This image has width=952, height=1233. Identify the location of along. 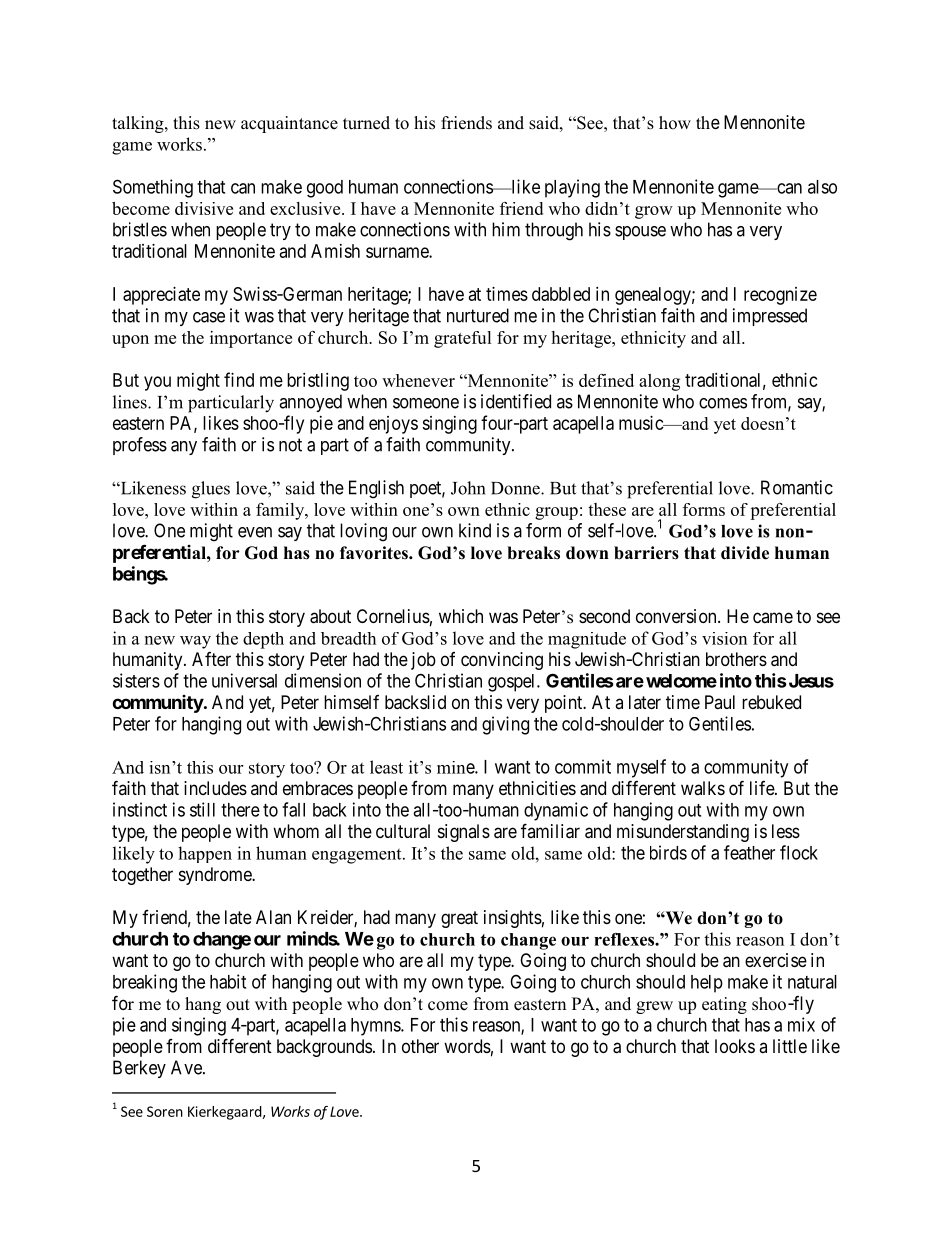
(659, 382).
